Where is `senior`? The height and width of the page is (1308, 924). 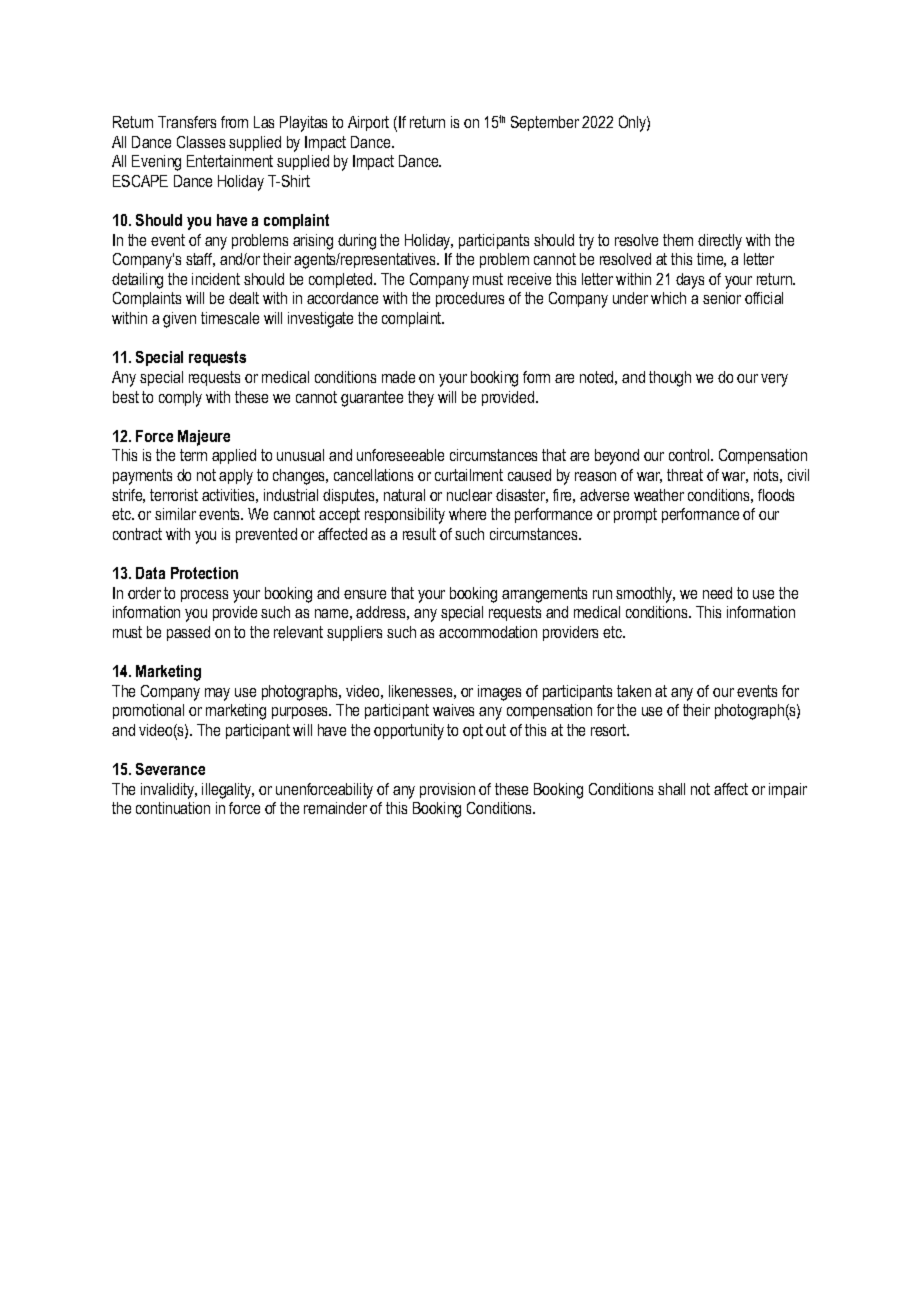
senior is located at coordinates (722, 298).
